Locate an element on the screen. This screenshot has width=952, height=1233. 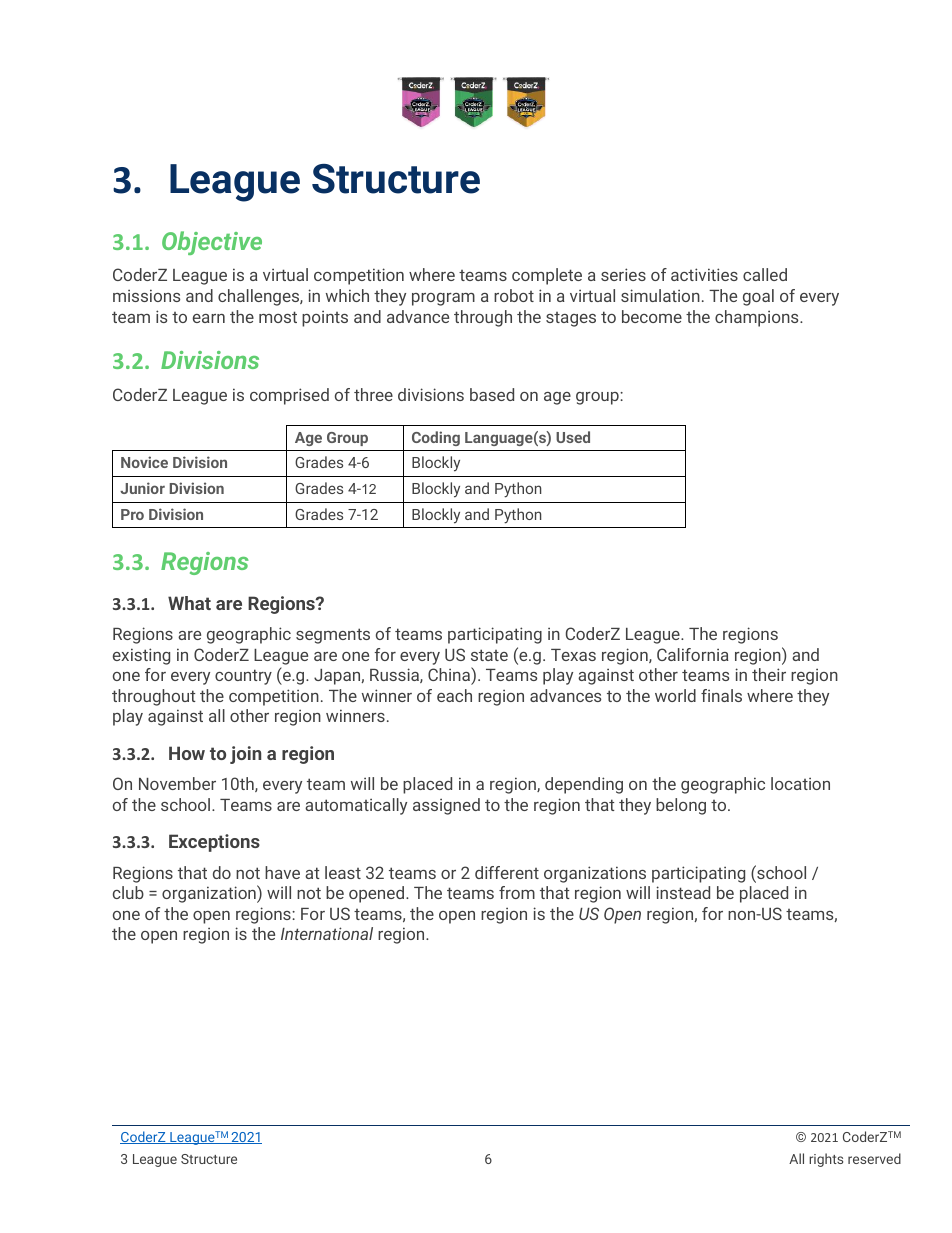
Objective is located at coordinates (212, 243).
